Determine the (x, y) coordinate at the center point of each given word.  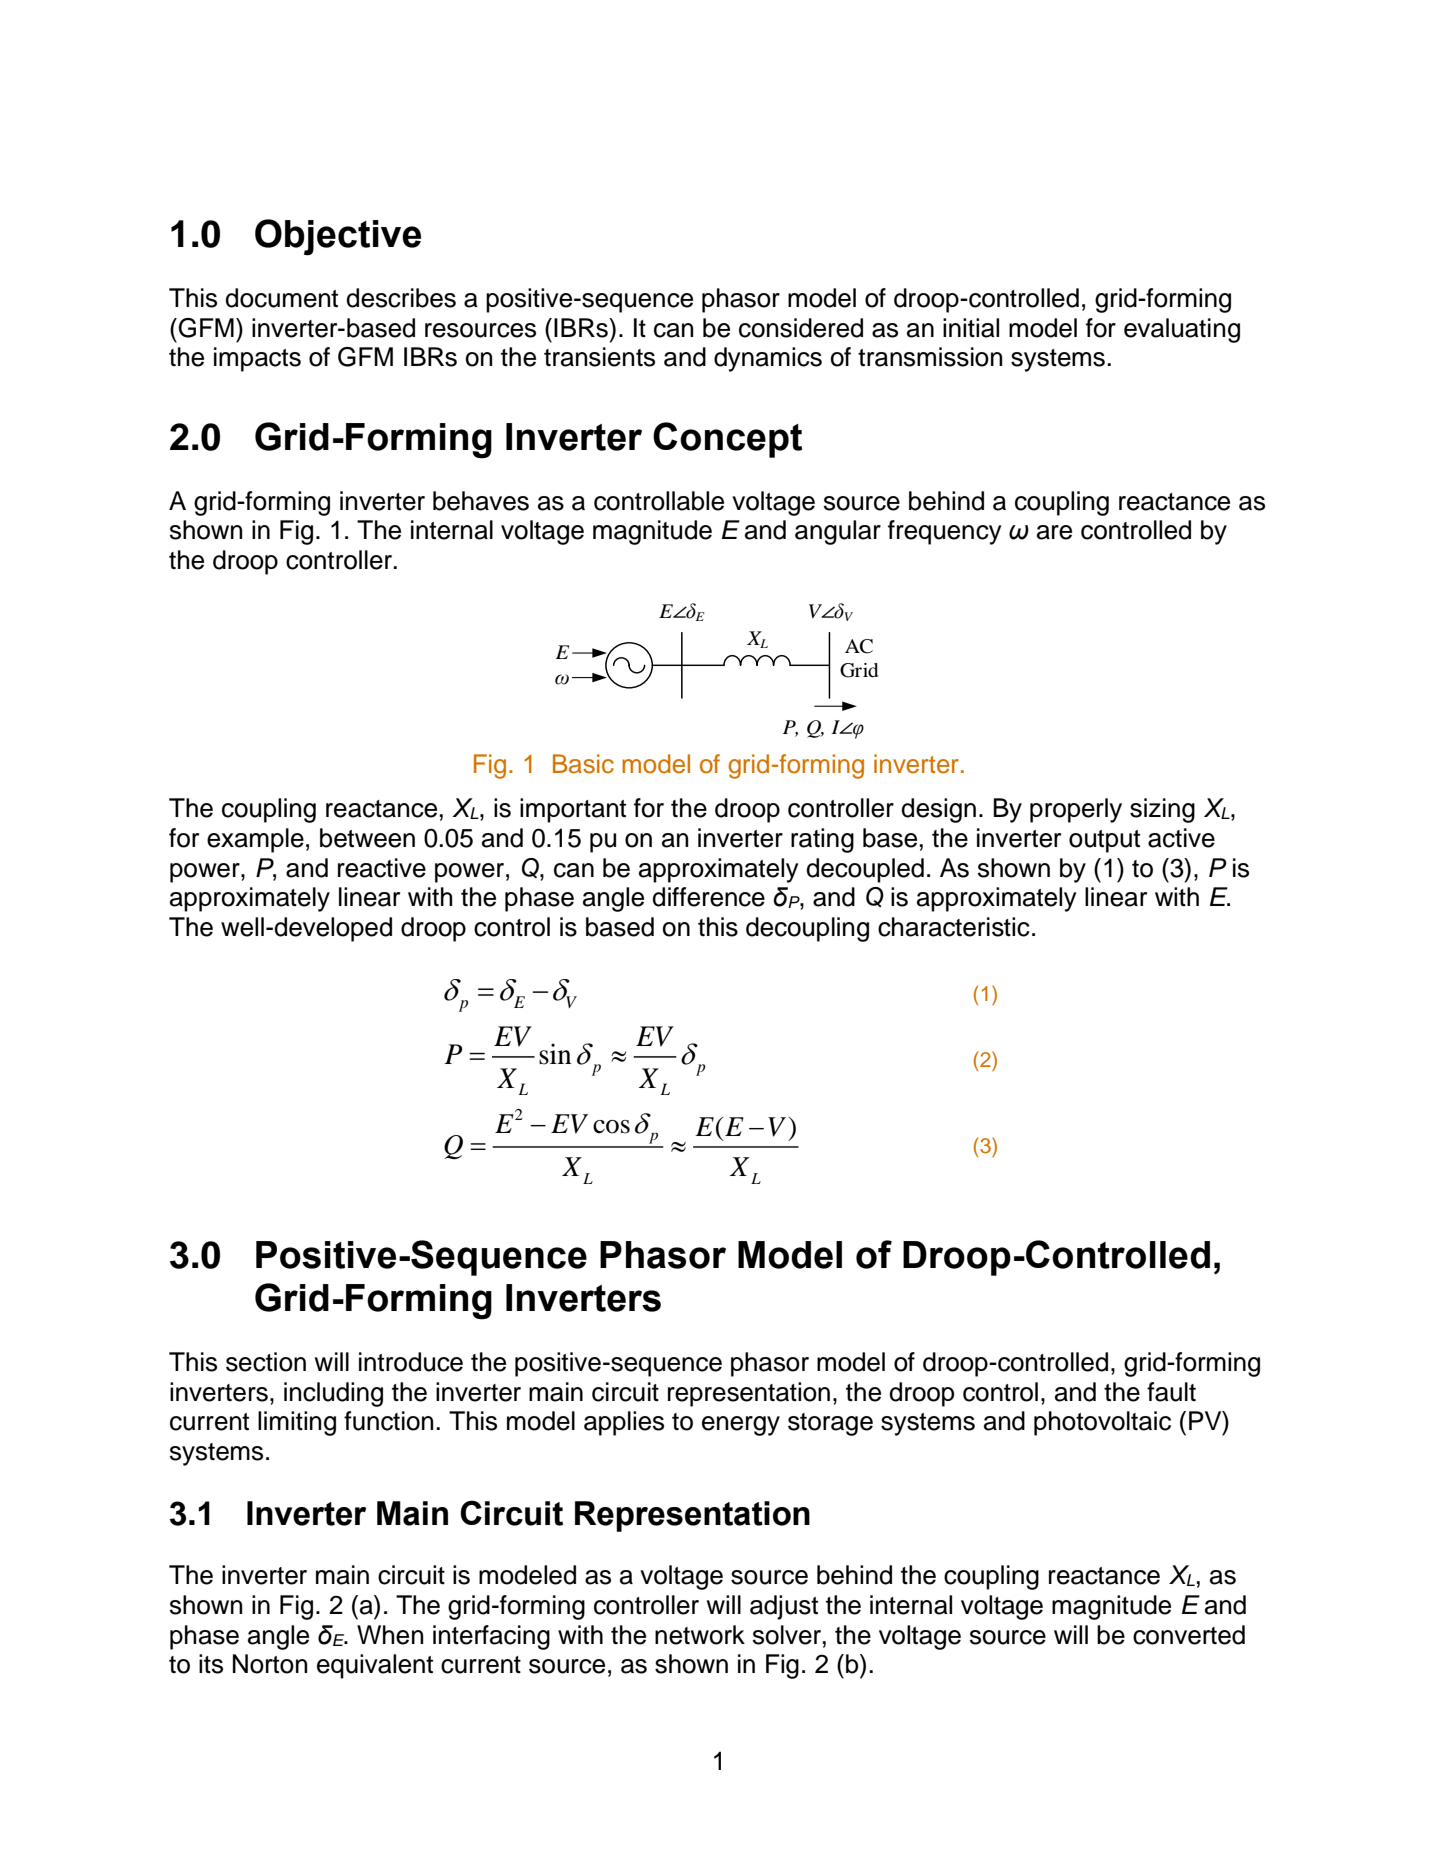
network (700, 1635)
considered (801, 328)
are (1054, 532)
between (367, 838)
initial (971, 328)
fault (1171, 1392)
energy (741, 1426)
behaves (481, 501)
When (390, 1635)
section (266, 1362)
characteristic (954, 927)
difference (708, 897)
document (281, 298)
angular (838, 532)
